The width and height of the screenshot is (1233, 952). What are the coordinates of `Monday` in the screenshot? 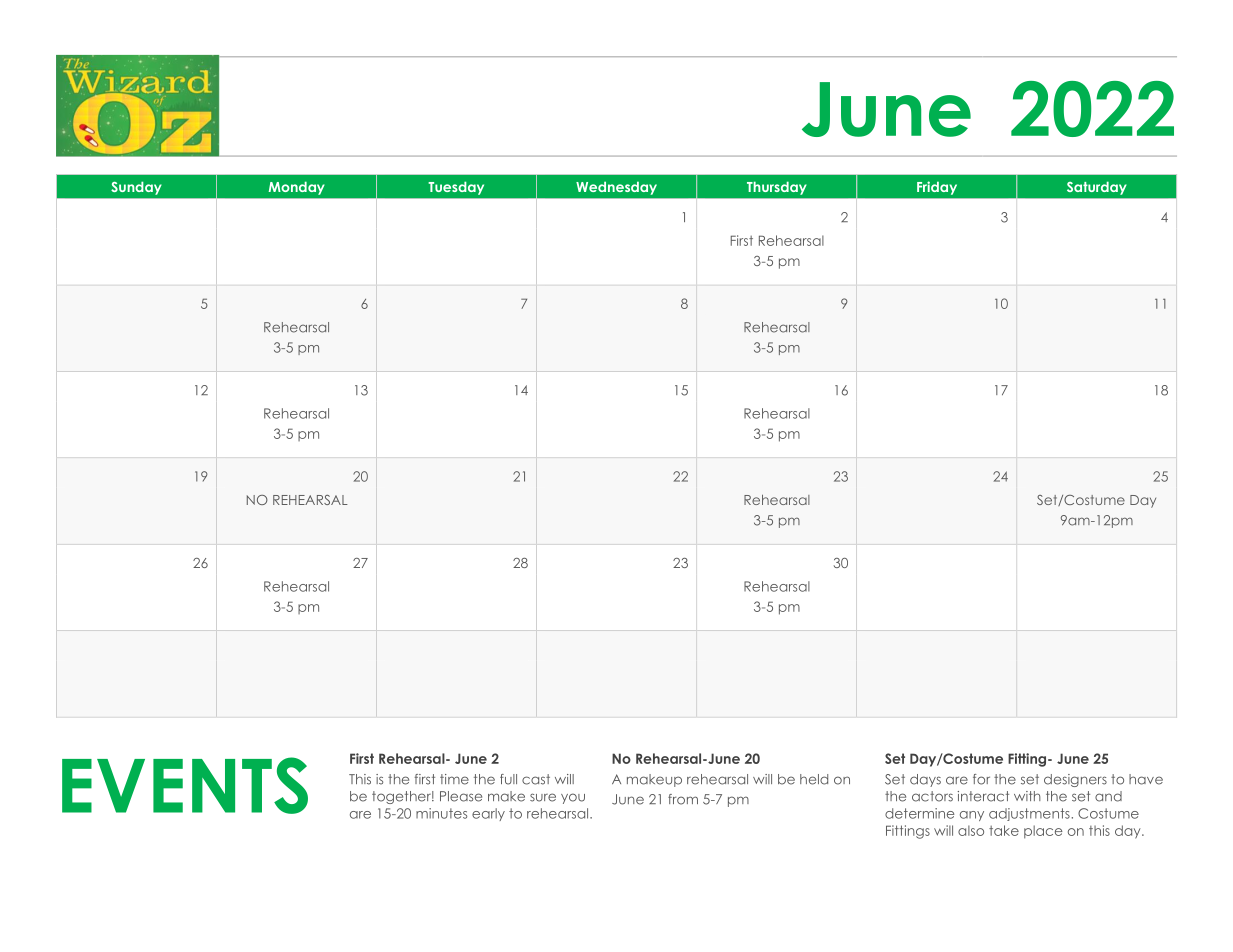 It's located at (297, 188).
